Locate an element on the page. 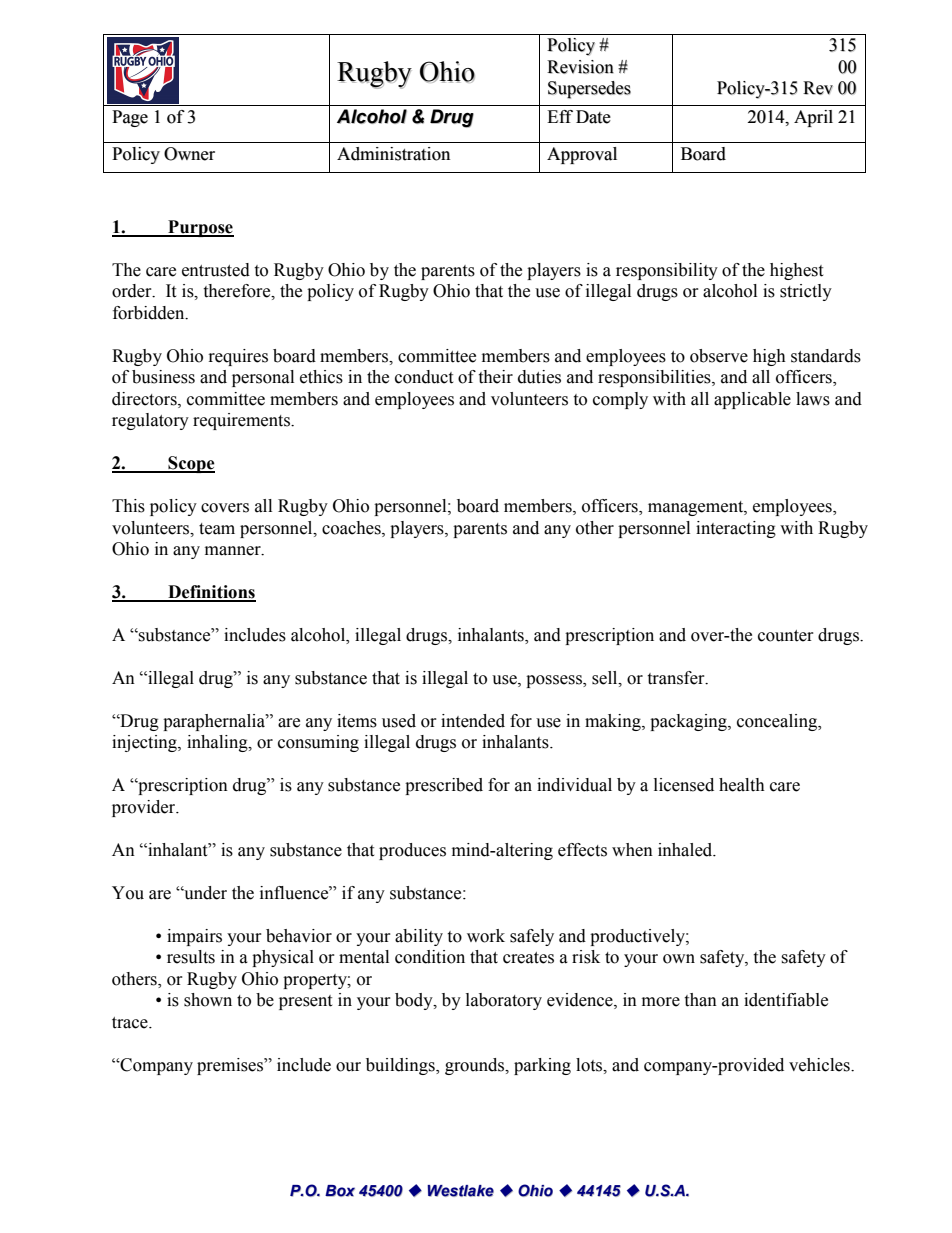  coaches is located at coordinates (352, 528).
